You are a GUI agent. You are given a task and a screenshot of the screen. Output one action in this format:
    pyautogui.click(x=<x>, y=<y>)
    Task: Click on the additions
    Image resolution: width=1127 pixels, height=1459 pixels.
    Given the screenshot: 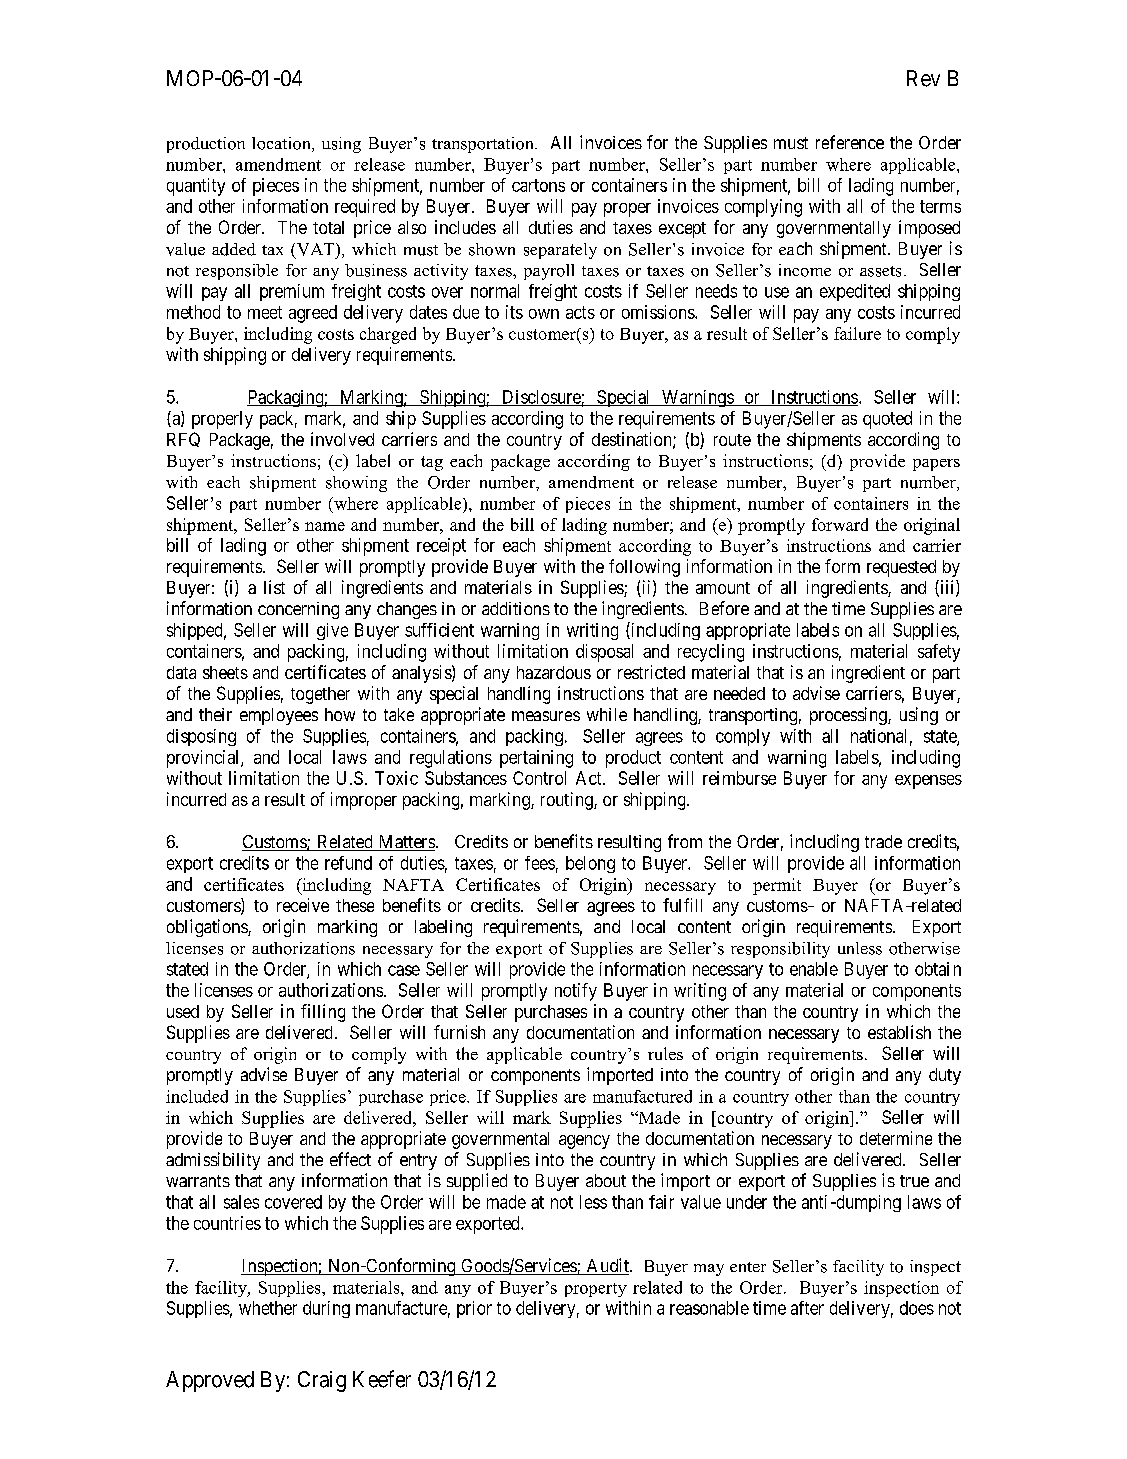 What is the action you would take?
    pyautogui.click(x=516, y=608)
